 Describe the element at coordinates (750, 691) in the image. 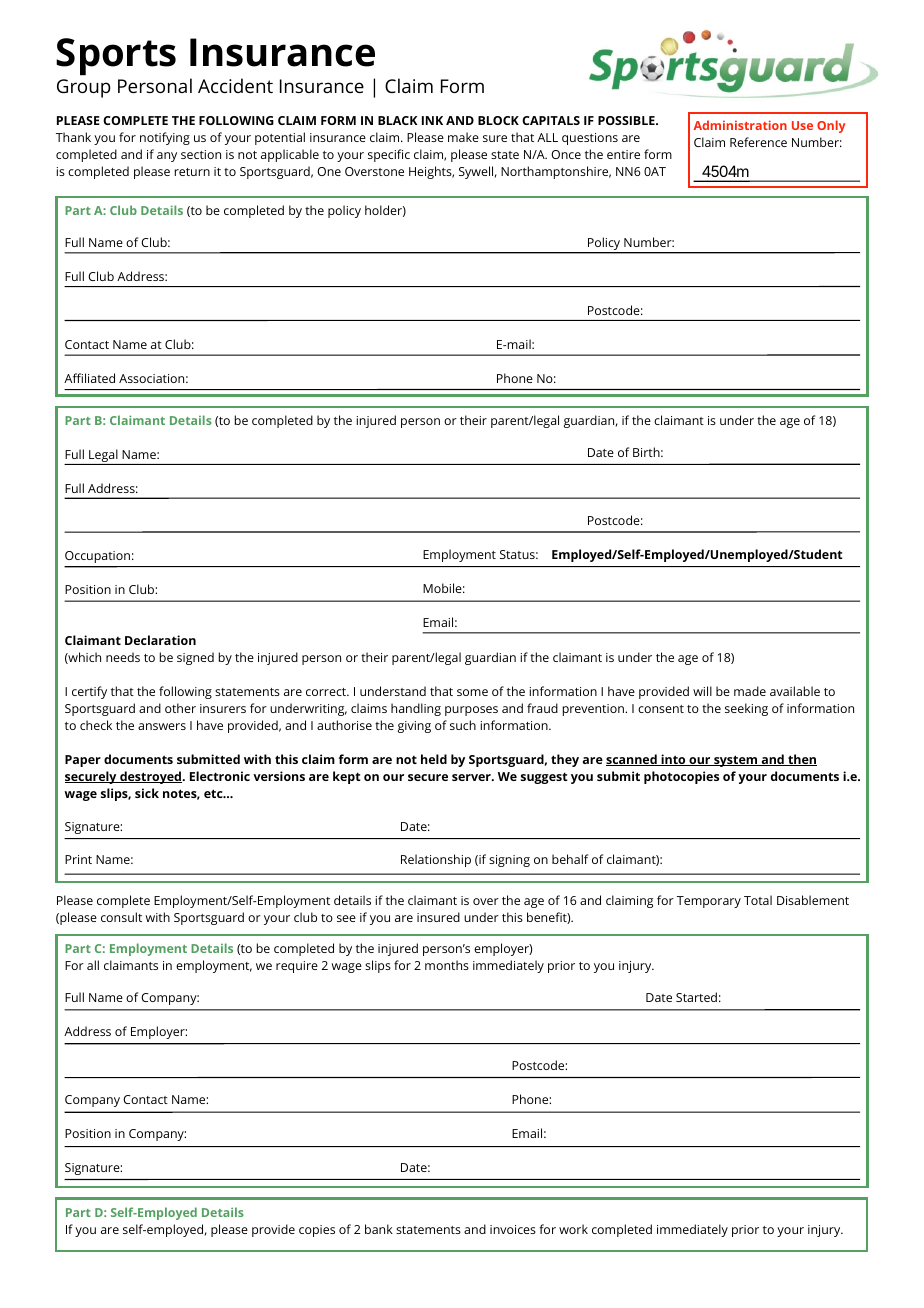

I see `made` at that location.
